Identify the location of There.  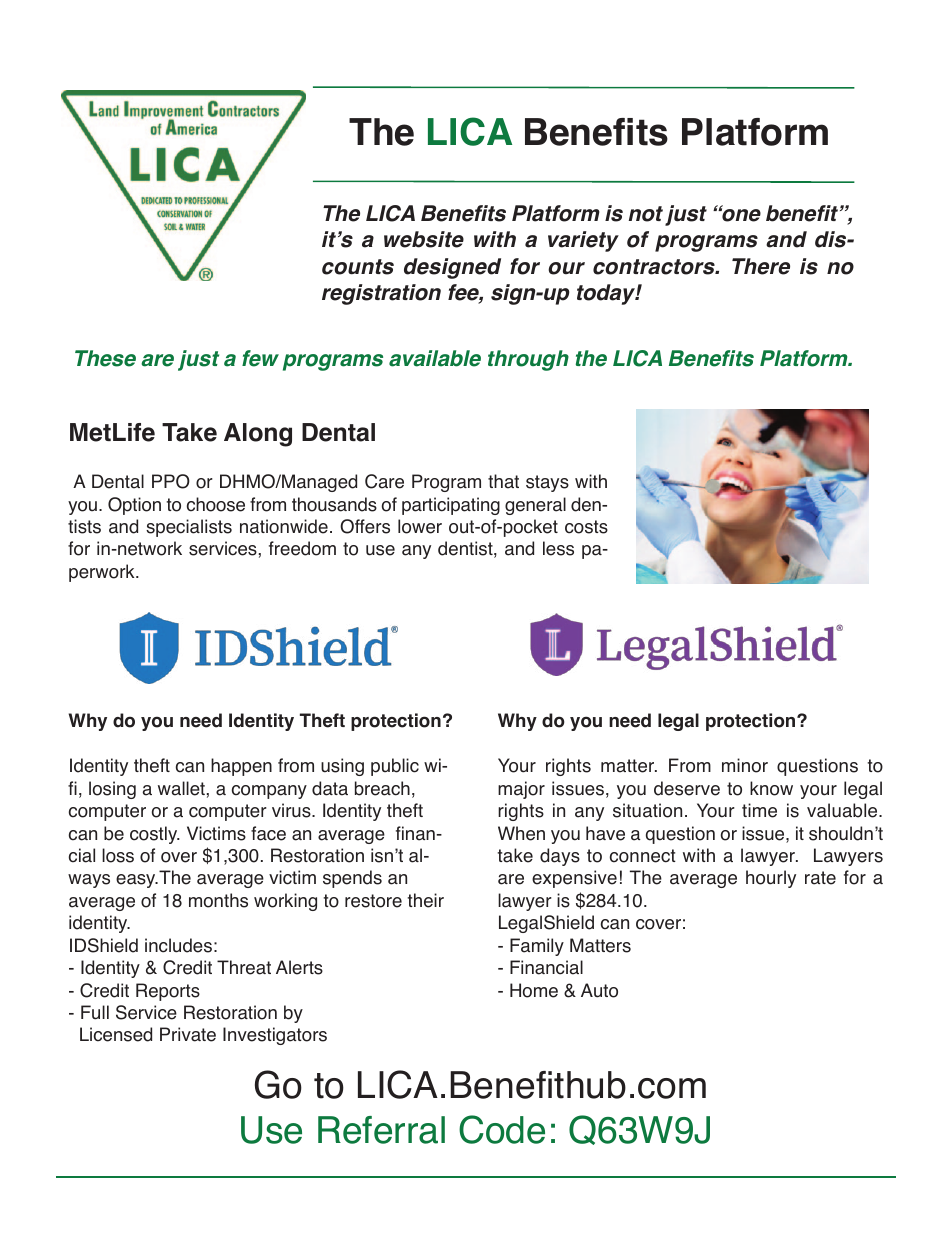
(761, 266).
